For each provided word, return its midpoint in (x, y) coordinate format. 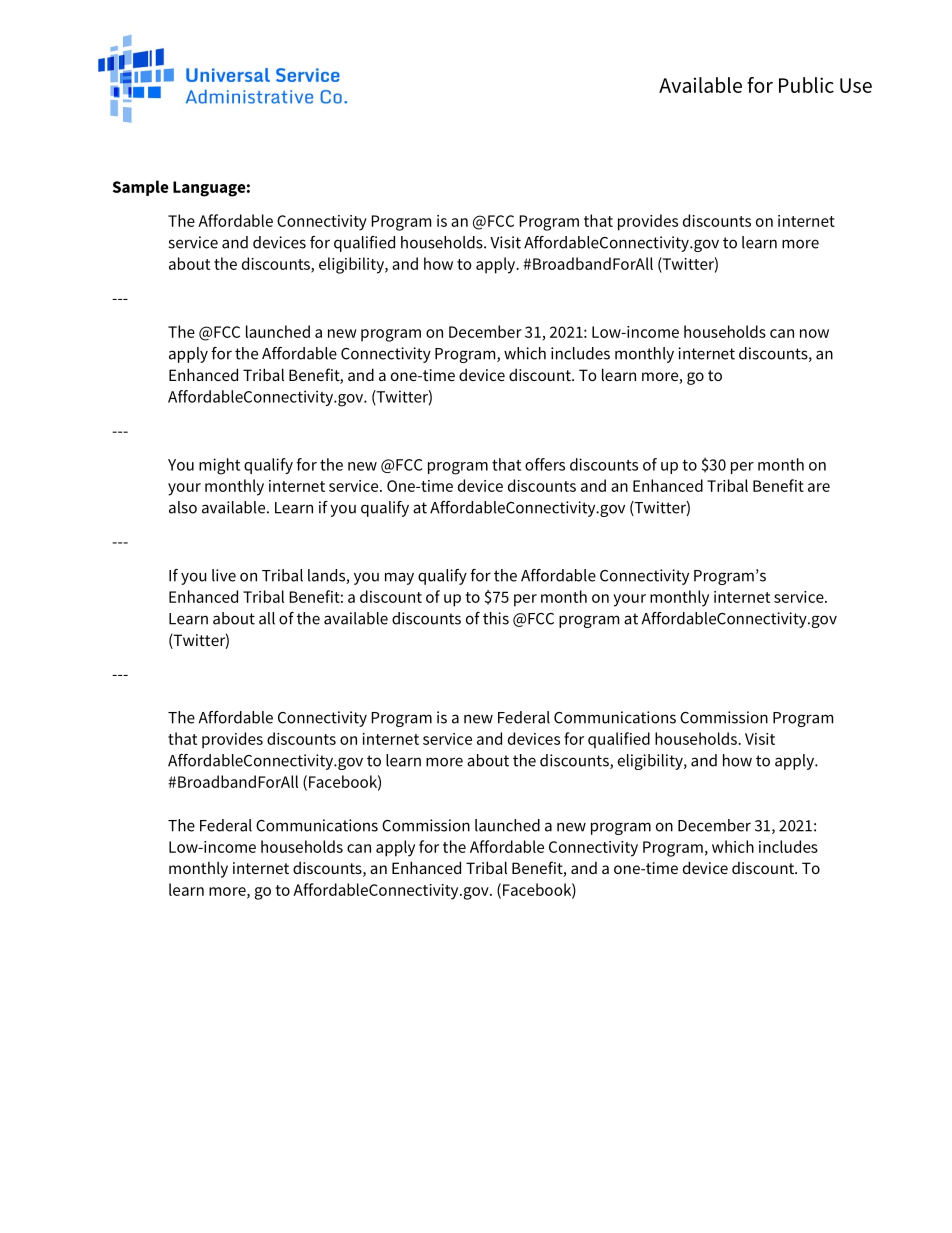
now (814, 333)
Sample (141, 188)
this (496, 618)
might (219, 466)
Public (806, 85)
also (183, 507)
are (819, 487)
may (399, 578)
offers (545, 464)
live (224, 575)
